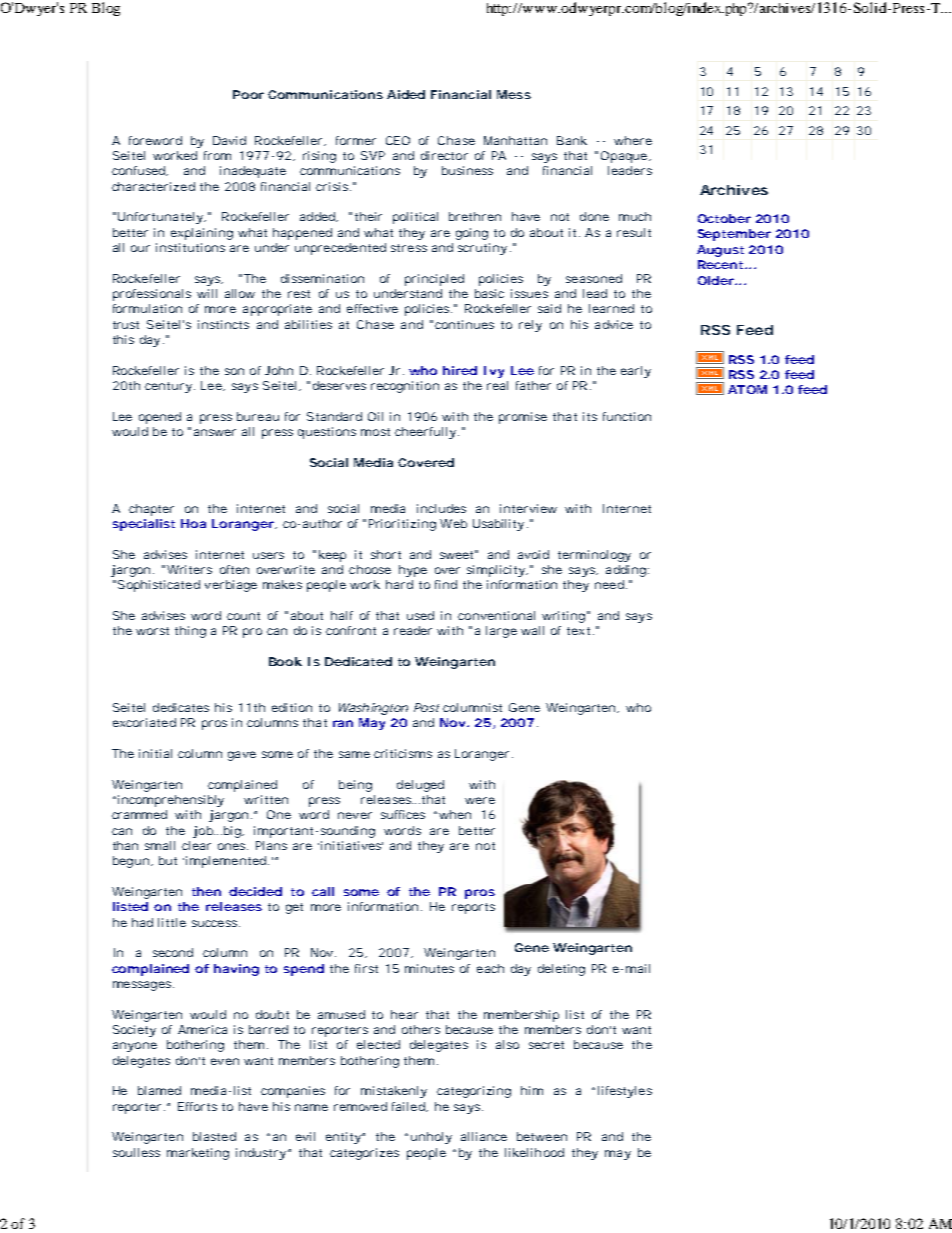 This document has height=1233, width=952. Describe the element at coordinates (420, 786) in the document. I see `deluged` at that location.
